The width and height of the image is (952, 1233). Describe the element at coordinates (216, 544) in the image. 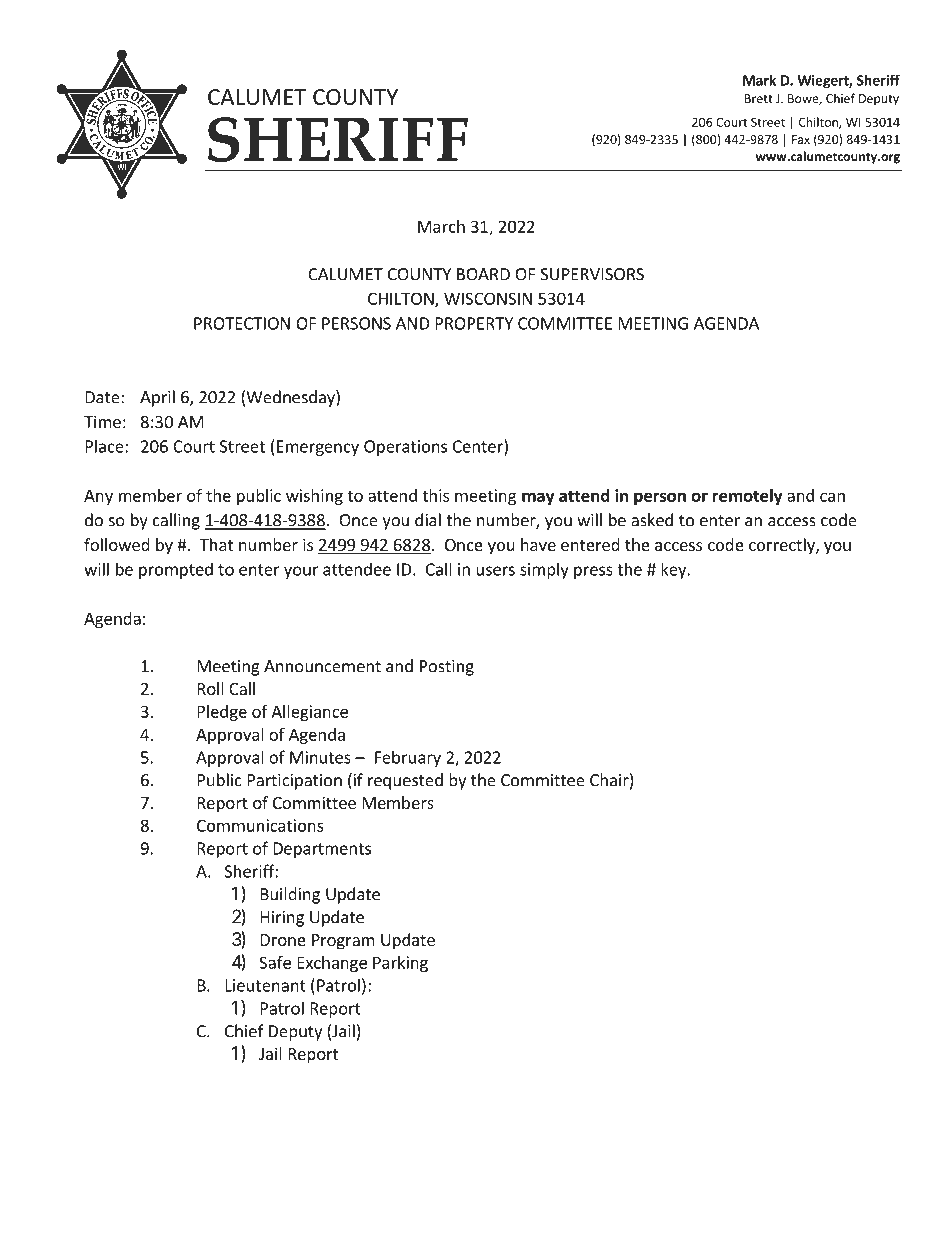

I see `That` at that location.
